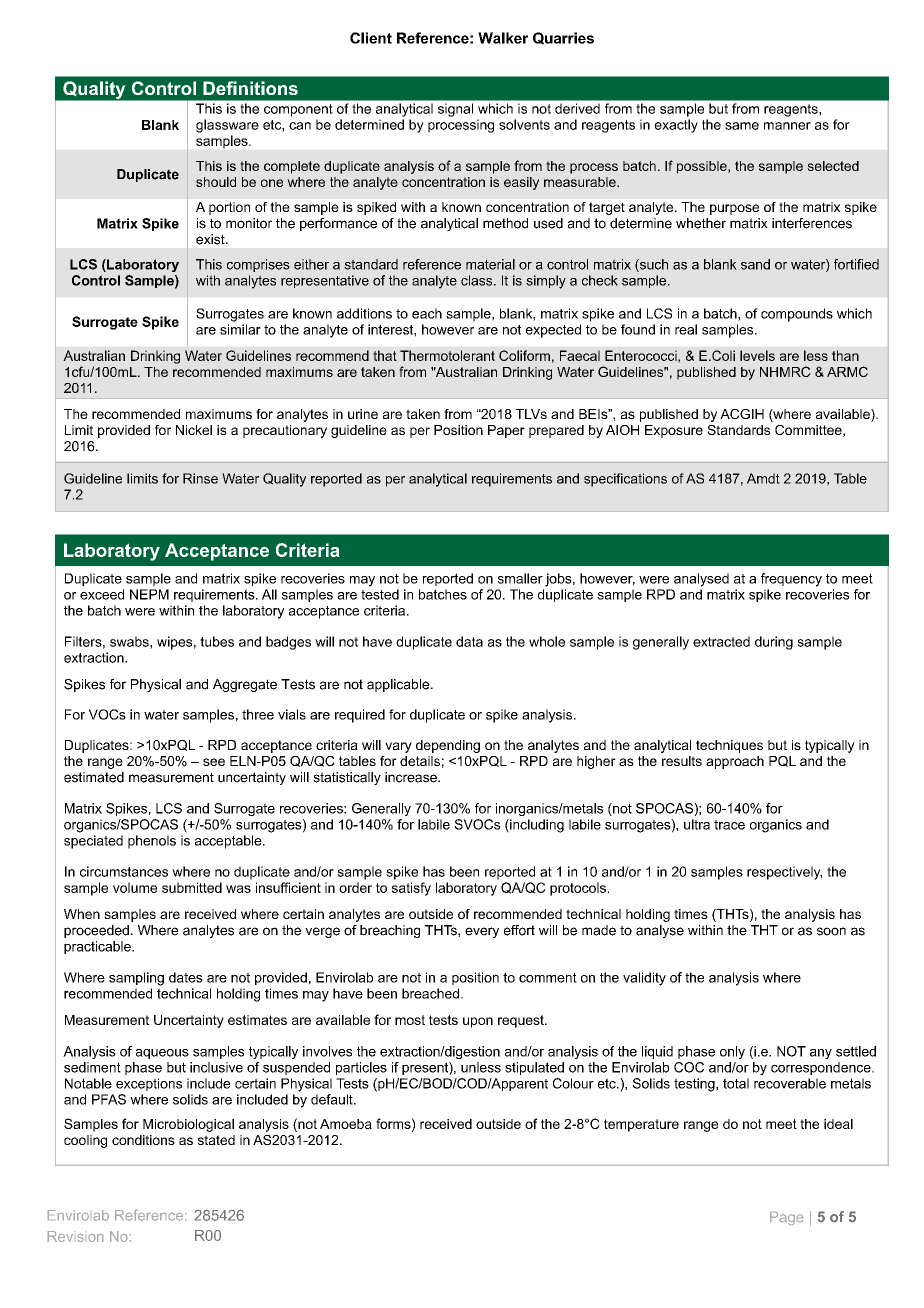 This image has width=924, height=1308. What do you see at coordinates (346, 1124) in the image?
I see `Amoeba` at bounding box center [346, 1124].
